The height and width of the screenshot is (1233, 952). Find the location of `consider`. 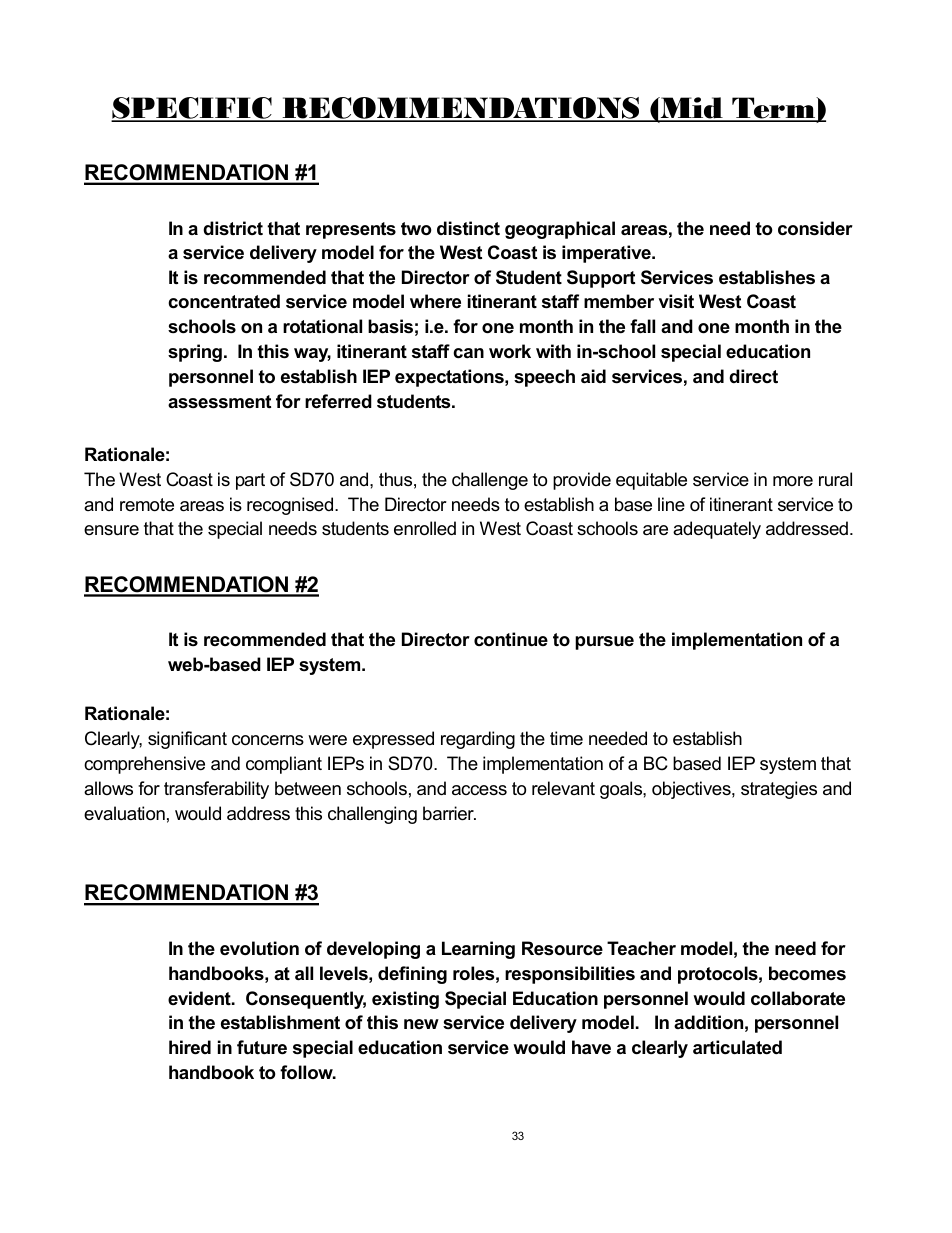

consider is located at coordinates (815, 228).
